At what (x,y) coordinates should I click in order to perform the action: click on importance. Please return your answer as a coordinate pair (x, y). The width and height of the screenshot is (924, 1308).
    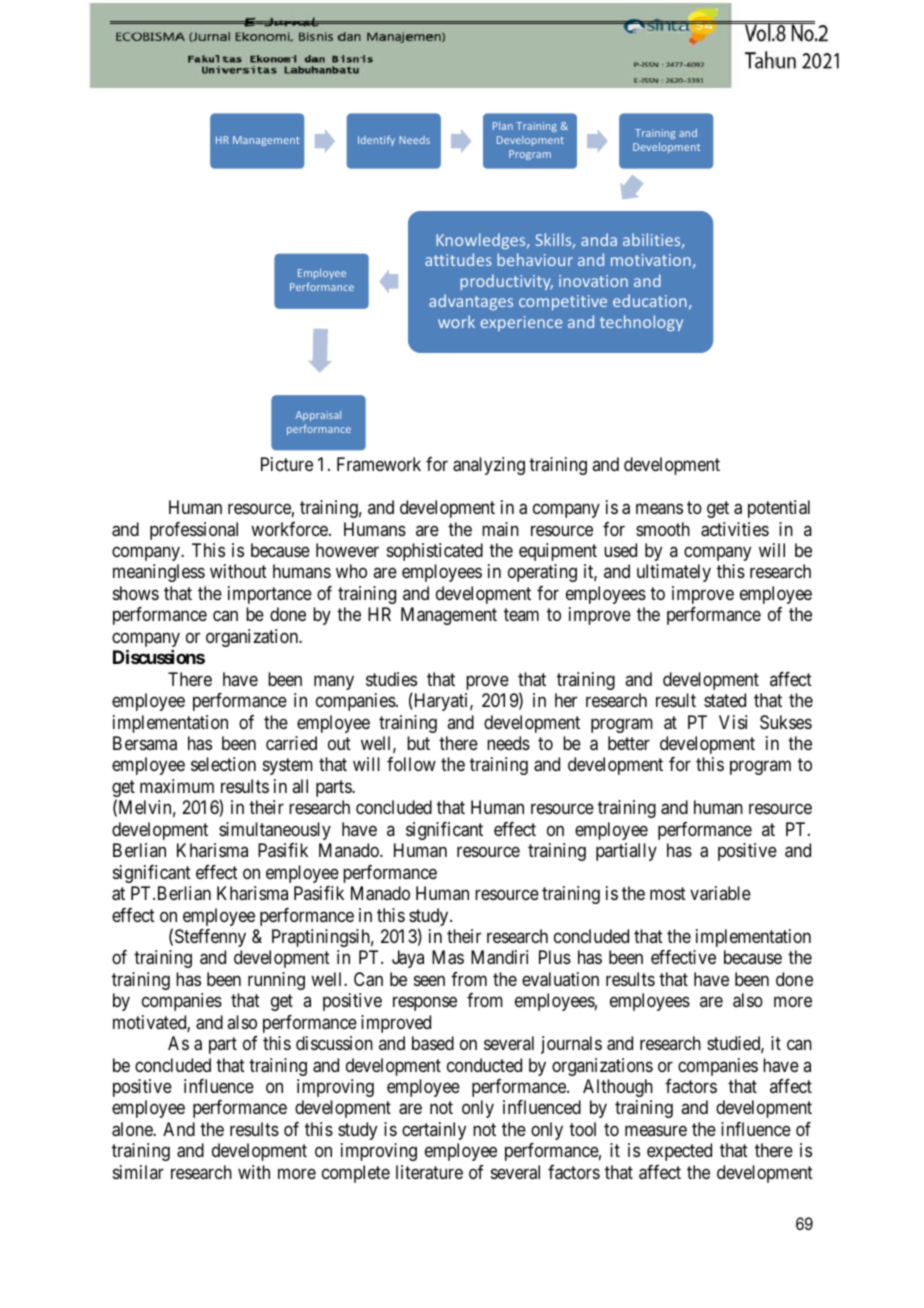
    Looking at the image, I should click on (270, 595).
